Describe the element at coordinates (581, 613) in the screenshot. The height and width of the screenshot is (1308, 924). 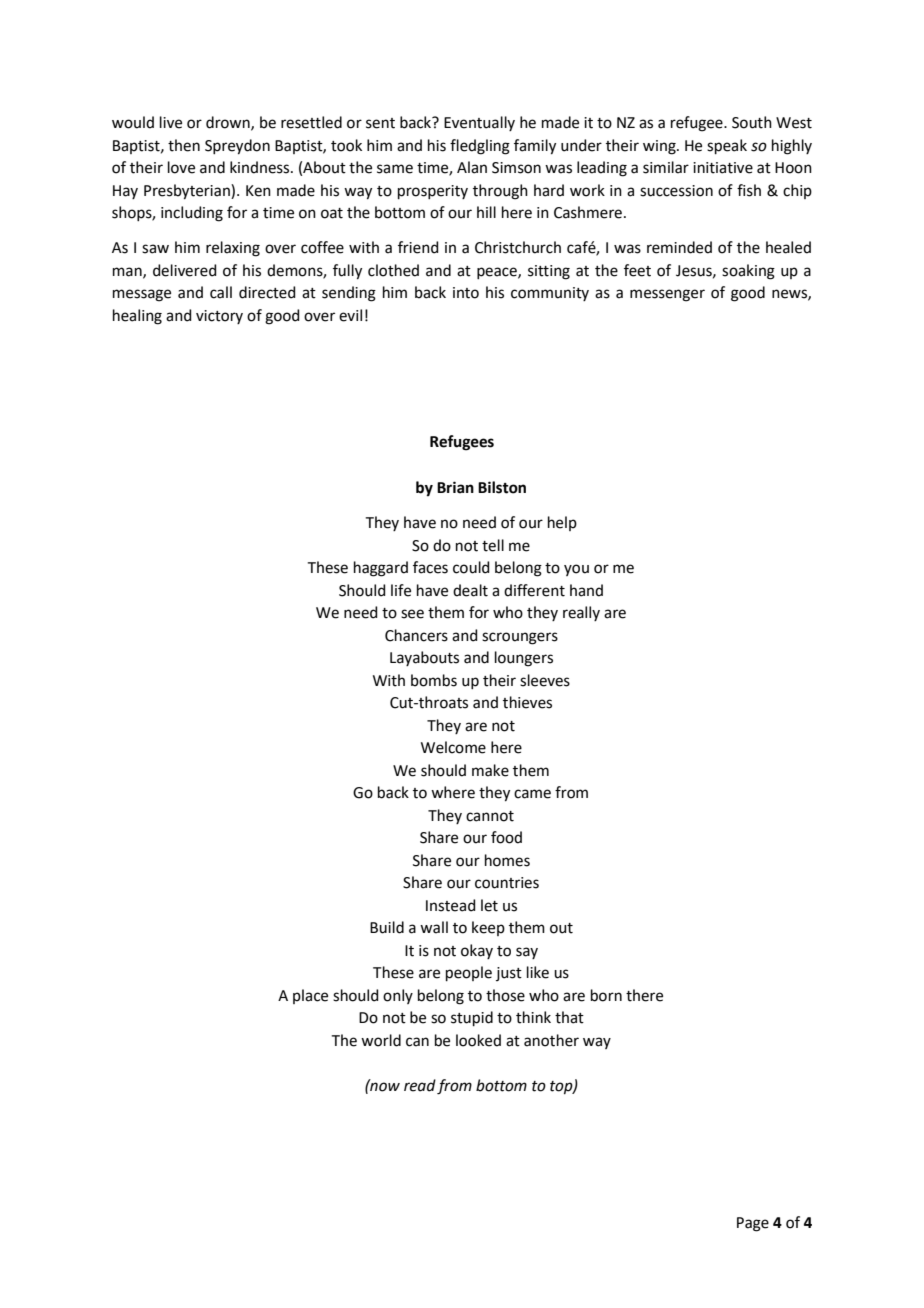
I see `really` at that location.
